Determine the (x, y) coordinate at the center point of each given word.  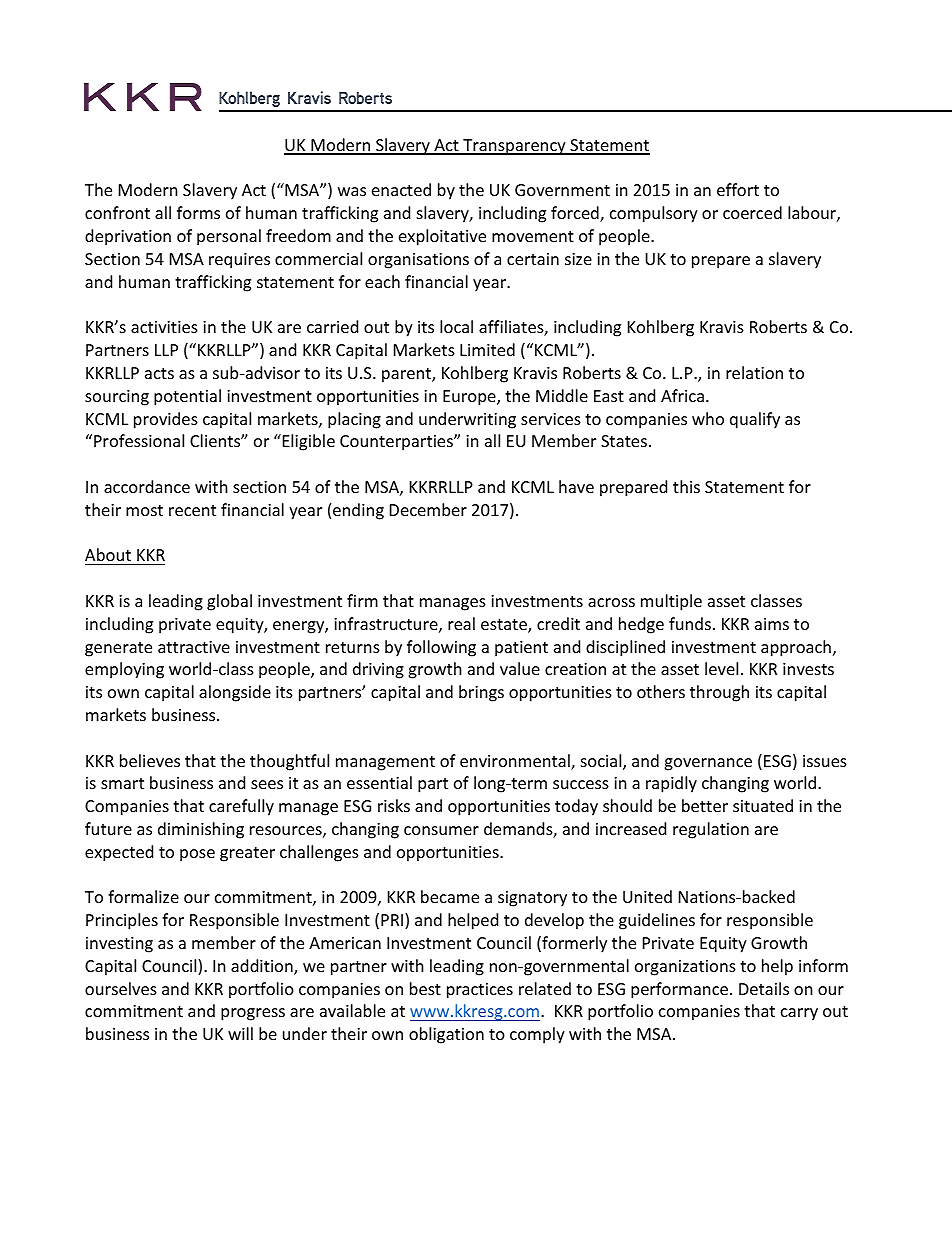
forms (198, 212)
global (229, 602)
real (461, 623)
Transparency (514, 147)
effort (738, 189)
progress (253, 1014)
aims (772, 624)
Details (764, 988)
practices (480, 991)
